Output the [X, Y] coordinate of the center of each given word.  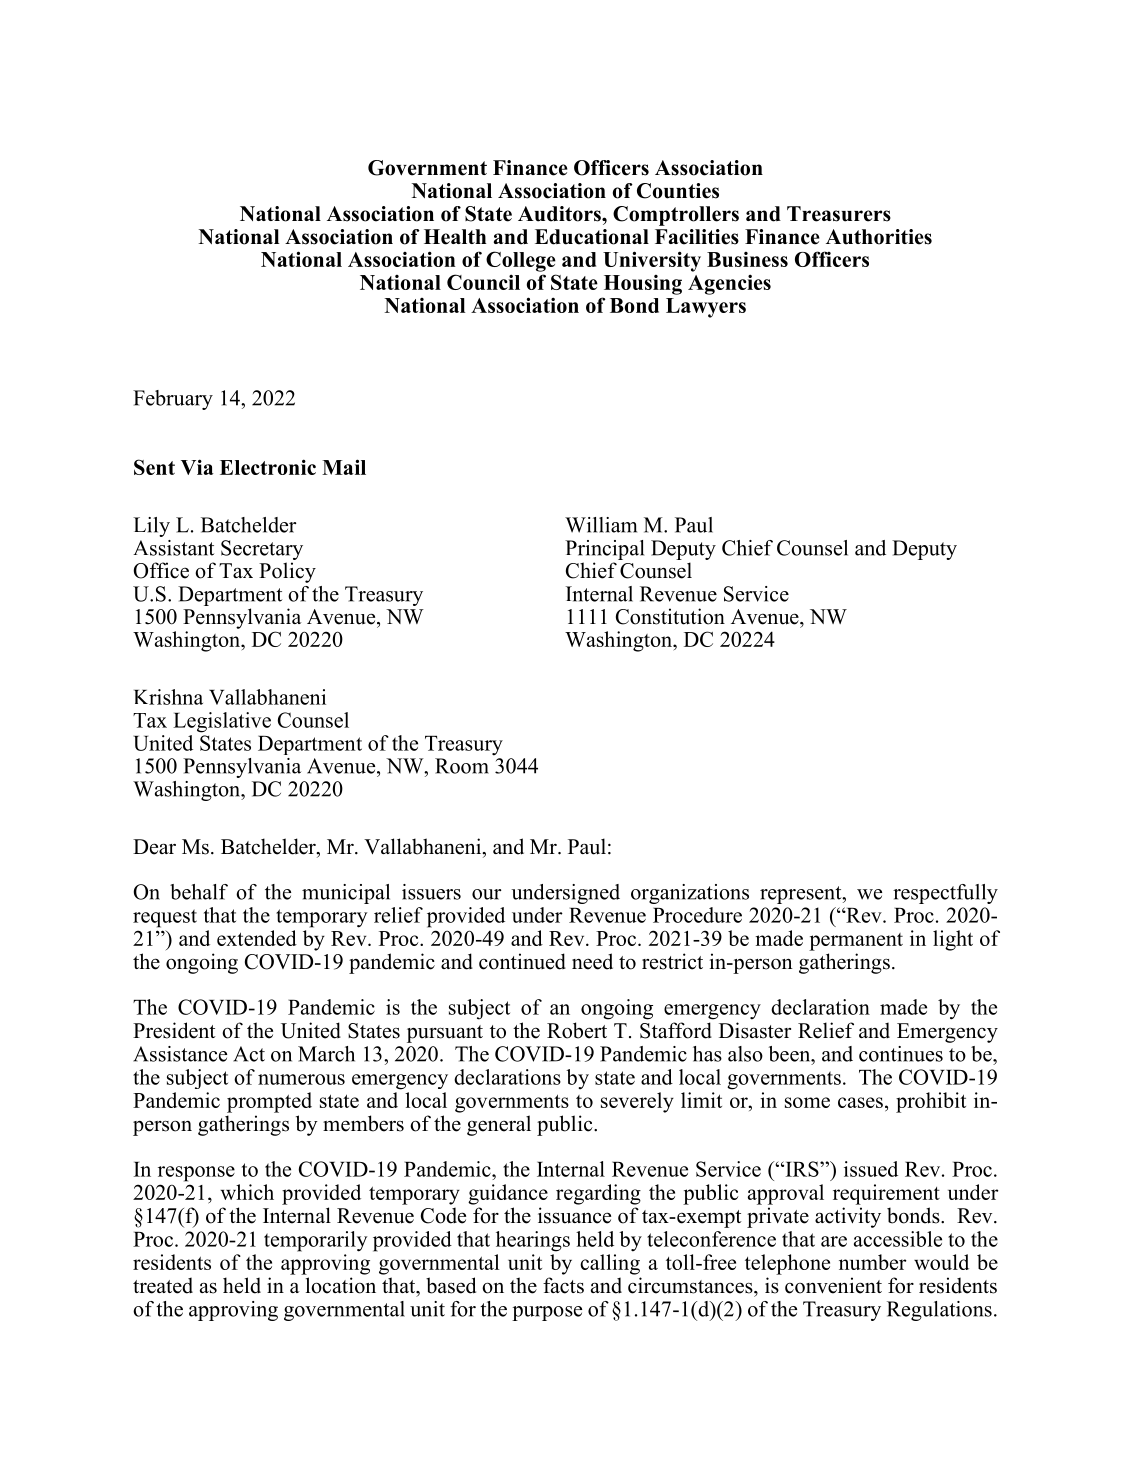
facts [563, 1285]
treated [163, 1285]
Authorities [879, 237]
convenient [833, 1285]
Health [455, 237]
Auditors [560, 214]
